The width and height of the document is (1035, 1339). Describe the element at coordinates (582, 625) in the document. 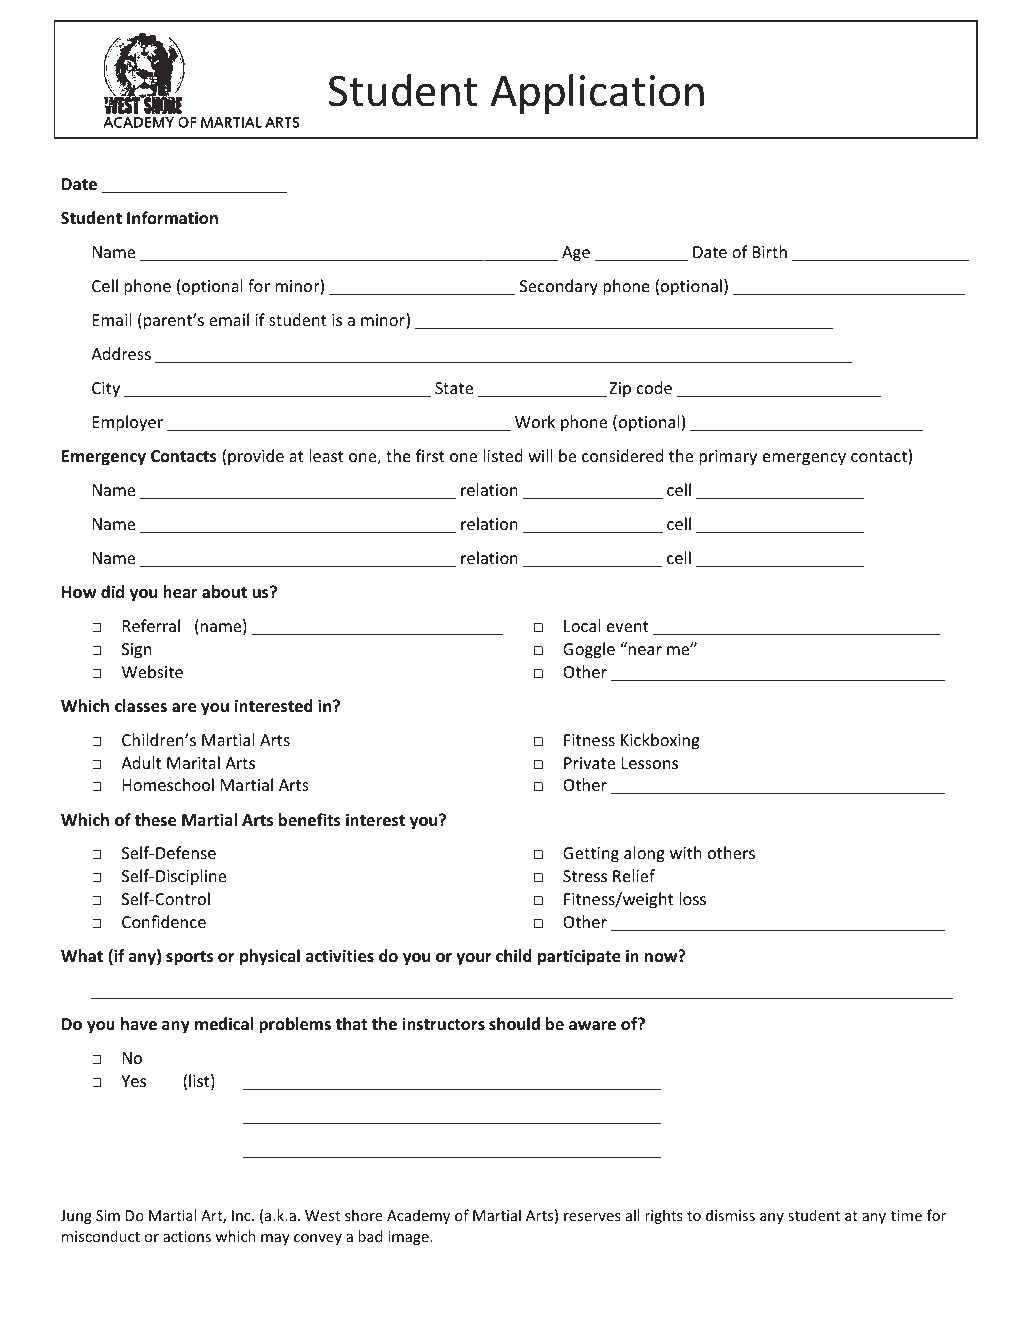

I see `Local` at that location.
